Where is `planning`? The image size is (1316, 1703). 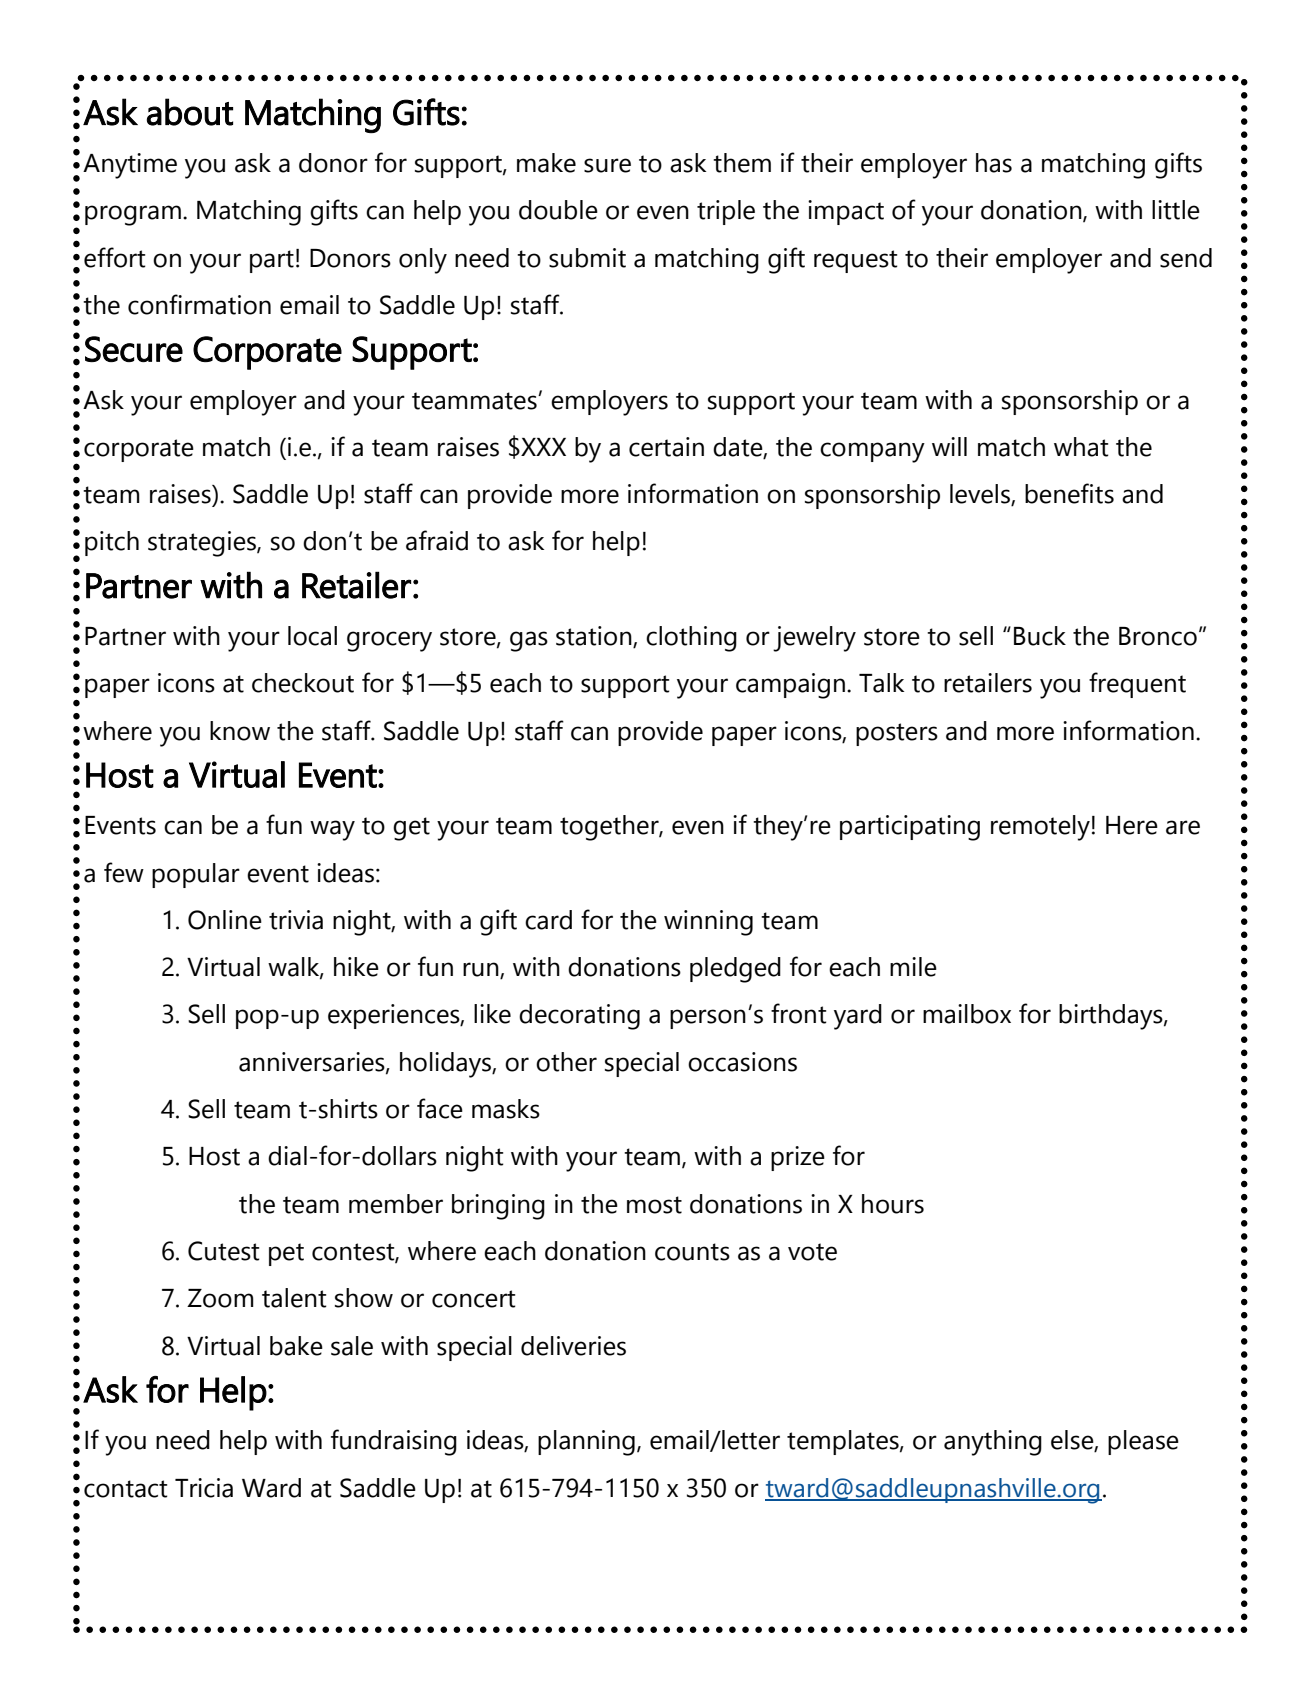 planning is located at coordinates (586, 1443).
